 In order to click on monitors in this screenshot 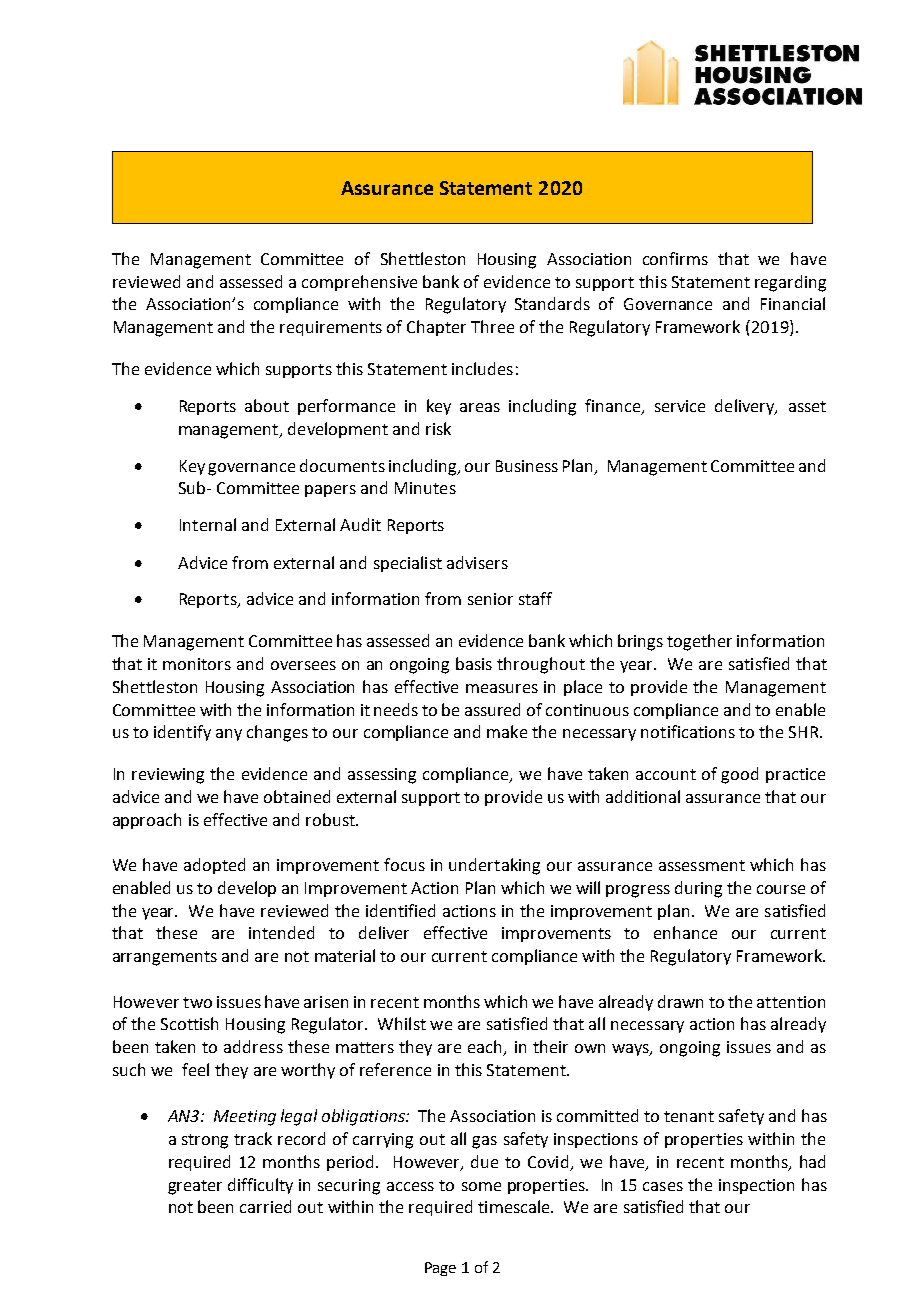, I will do `click(197, 664)`.
